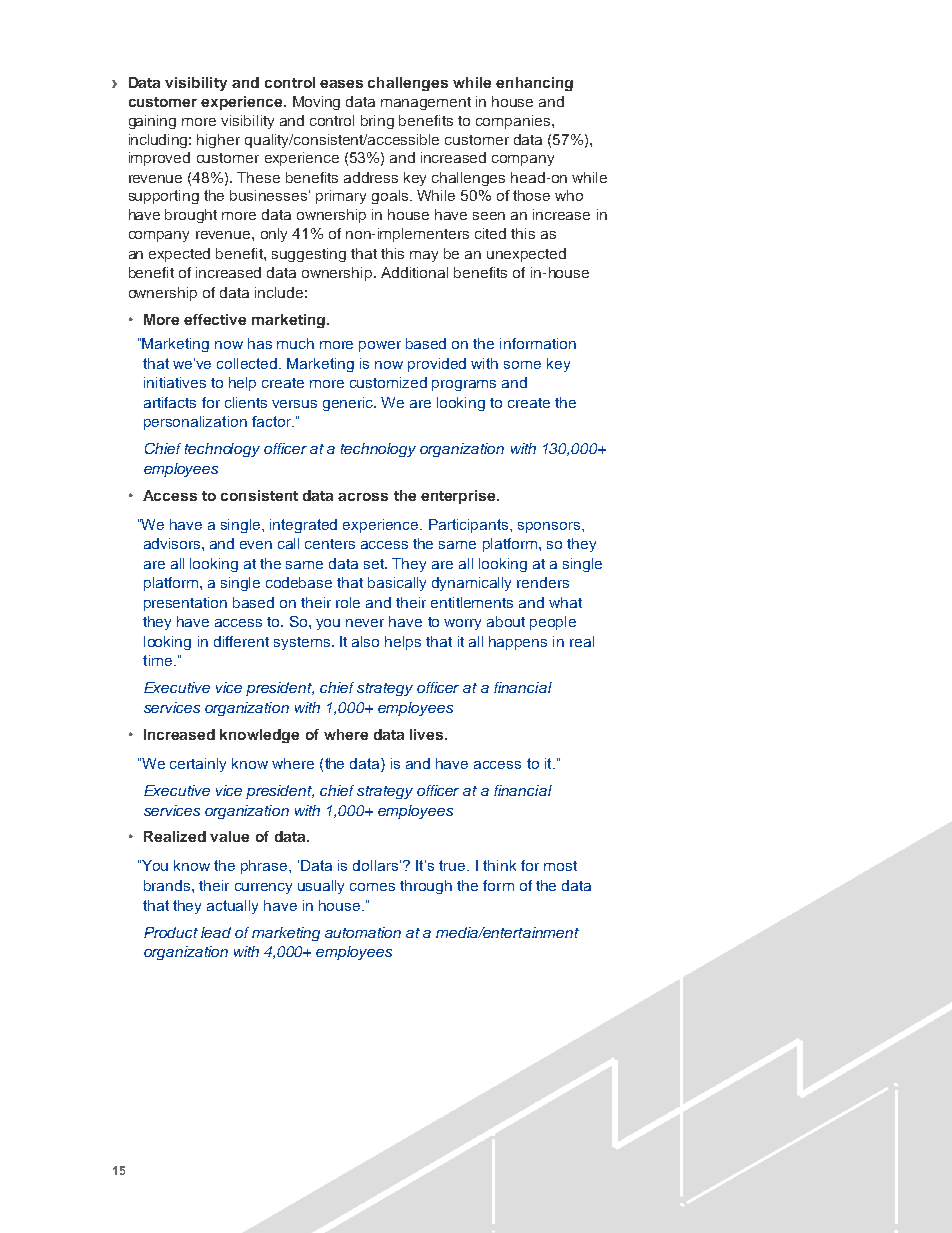 The width and height of the screenshot is (952, 1233). What do you see at coordinates (499, 865) in the screenshot?
I see `think` at bounding box center [499, 865].
